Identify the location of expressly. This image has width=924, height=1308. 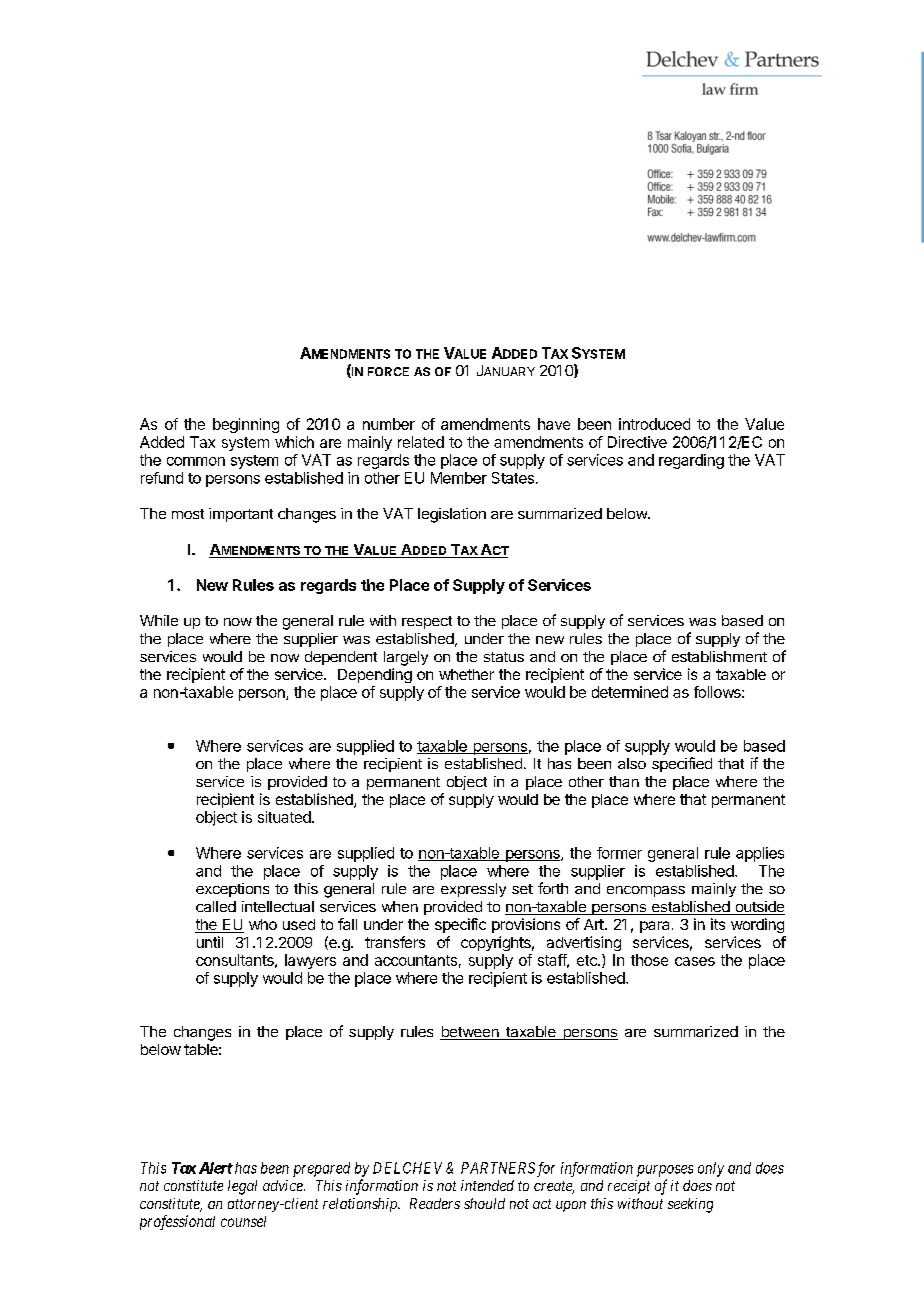
(473, 890).
